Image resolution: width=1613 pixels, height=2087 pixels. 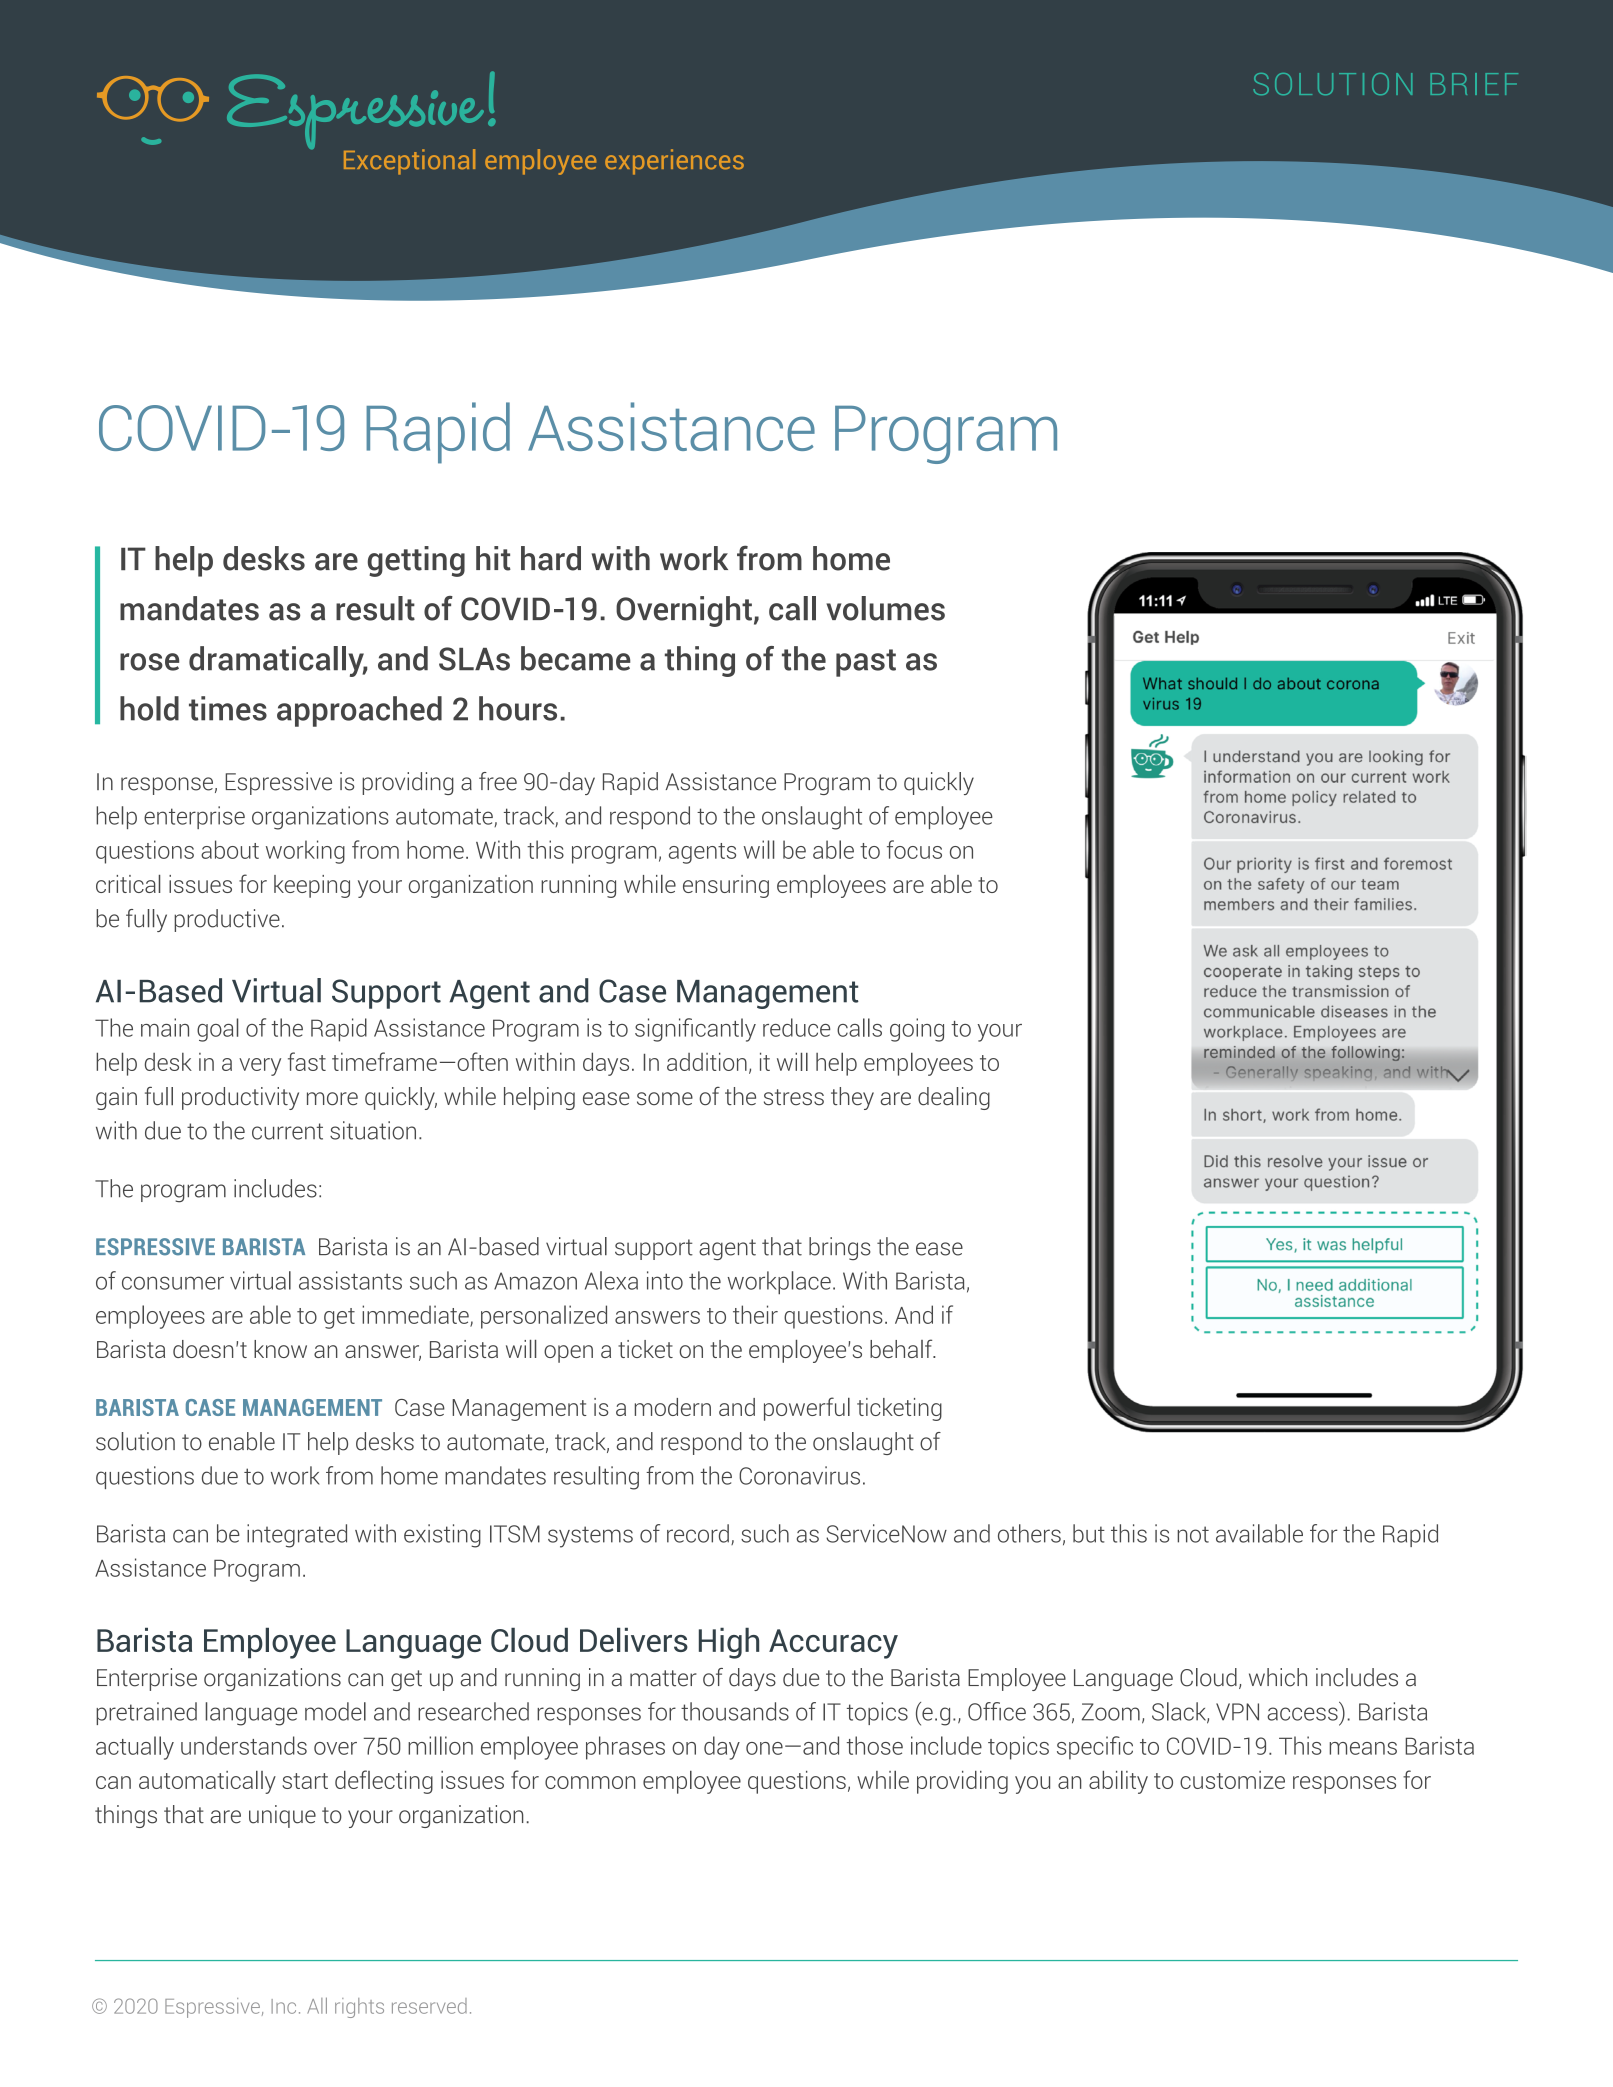 What do you see at coordinates (954, 1098) in the document?
I see `dealing` at bounding box center [954, 1098].
